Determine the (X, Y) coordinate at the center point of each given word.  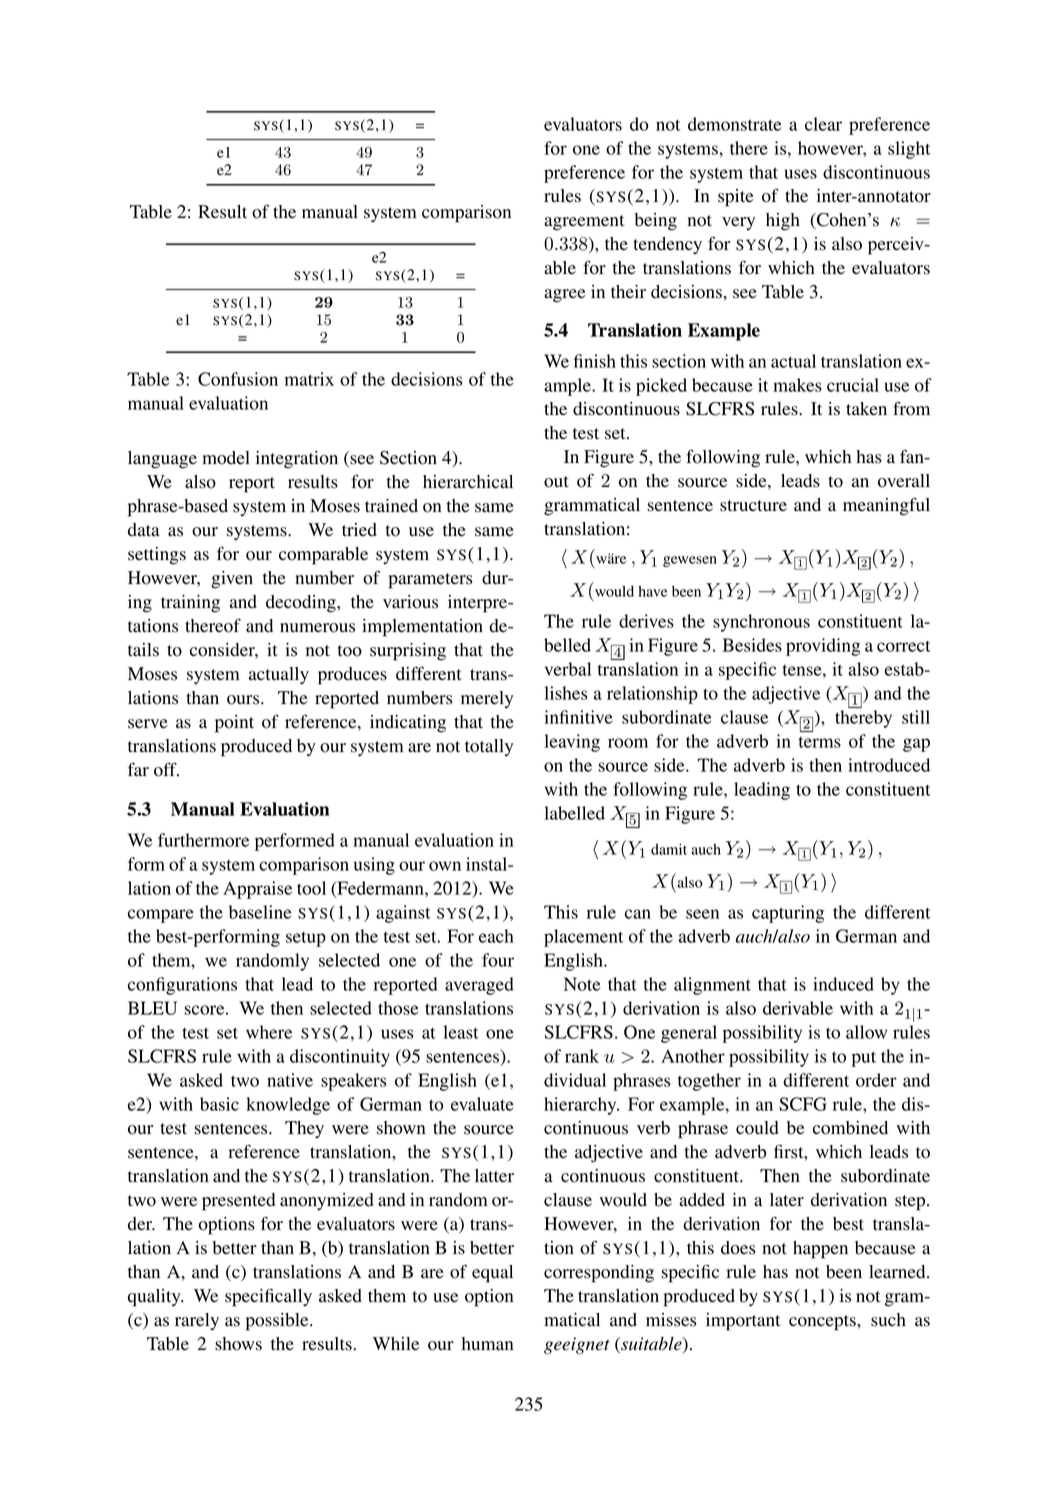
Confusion (238, 379)
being (655, 222)
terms (820, 742)
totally (489, 747)
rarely (197, 1321)
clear (823, 124)
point (234, 724)
